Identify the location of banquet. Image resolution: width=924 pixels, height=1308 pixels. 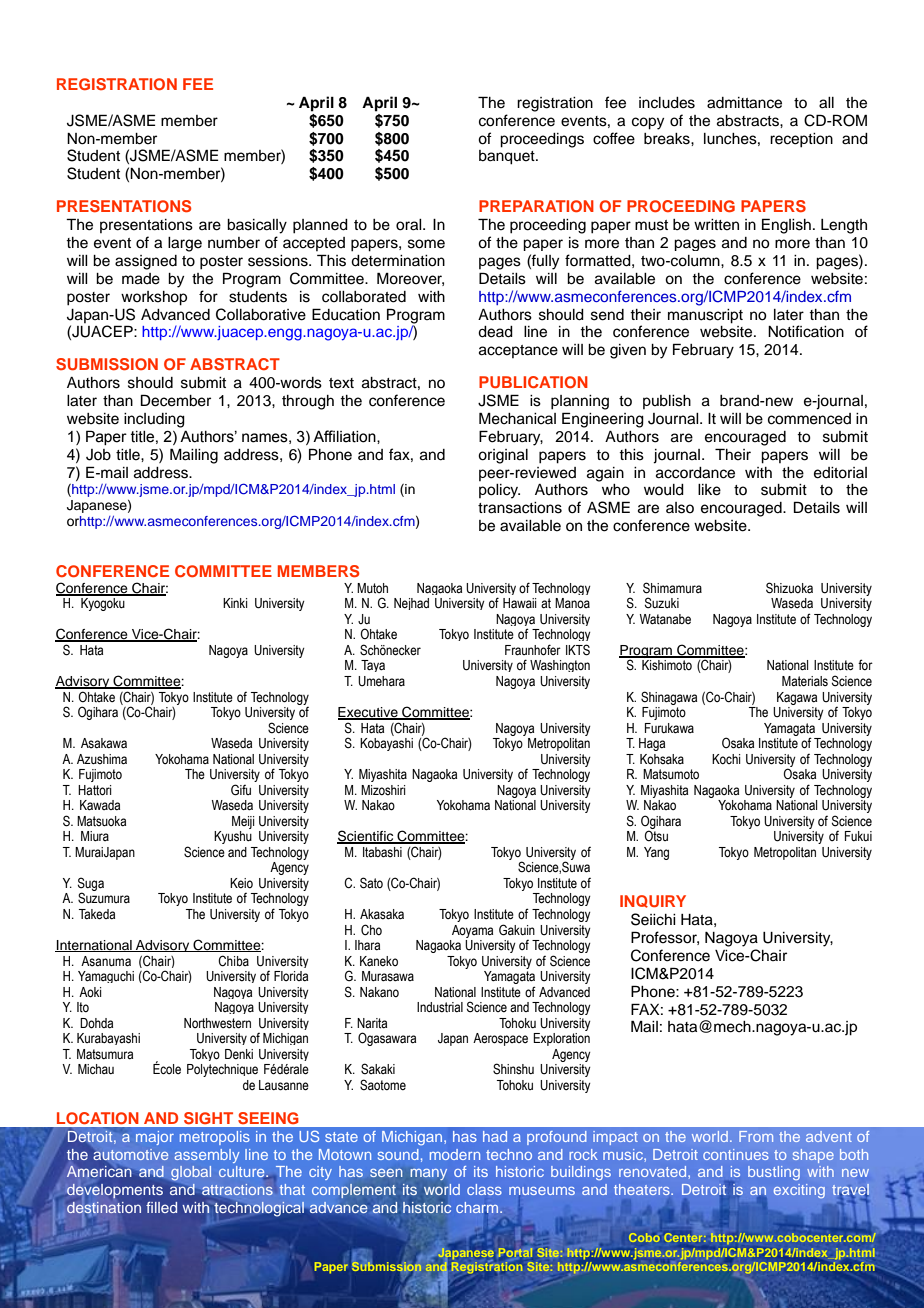
(508, 157).
